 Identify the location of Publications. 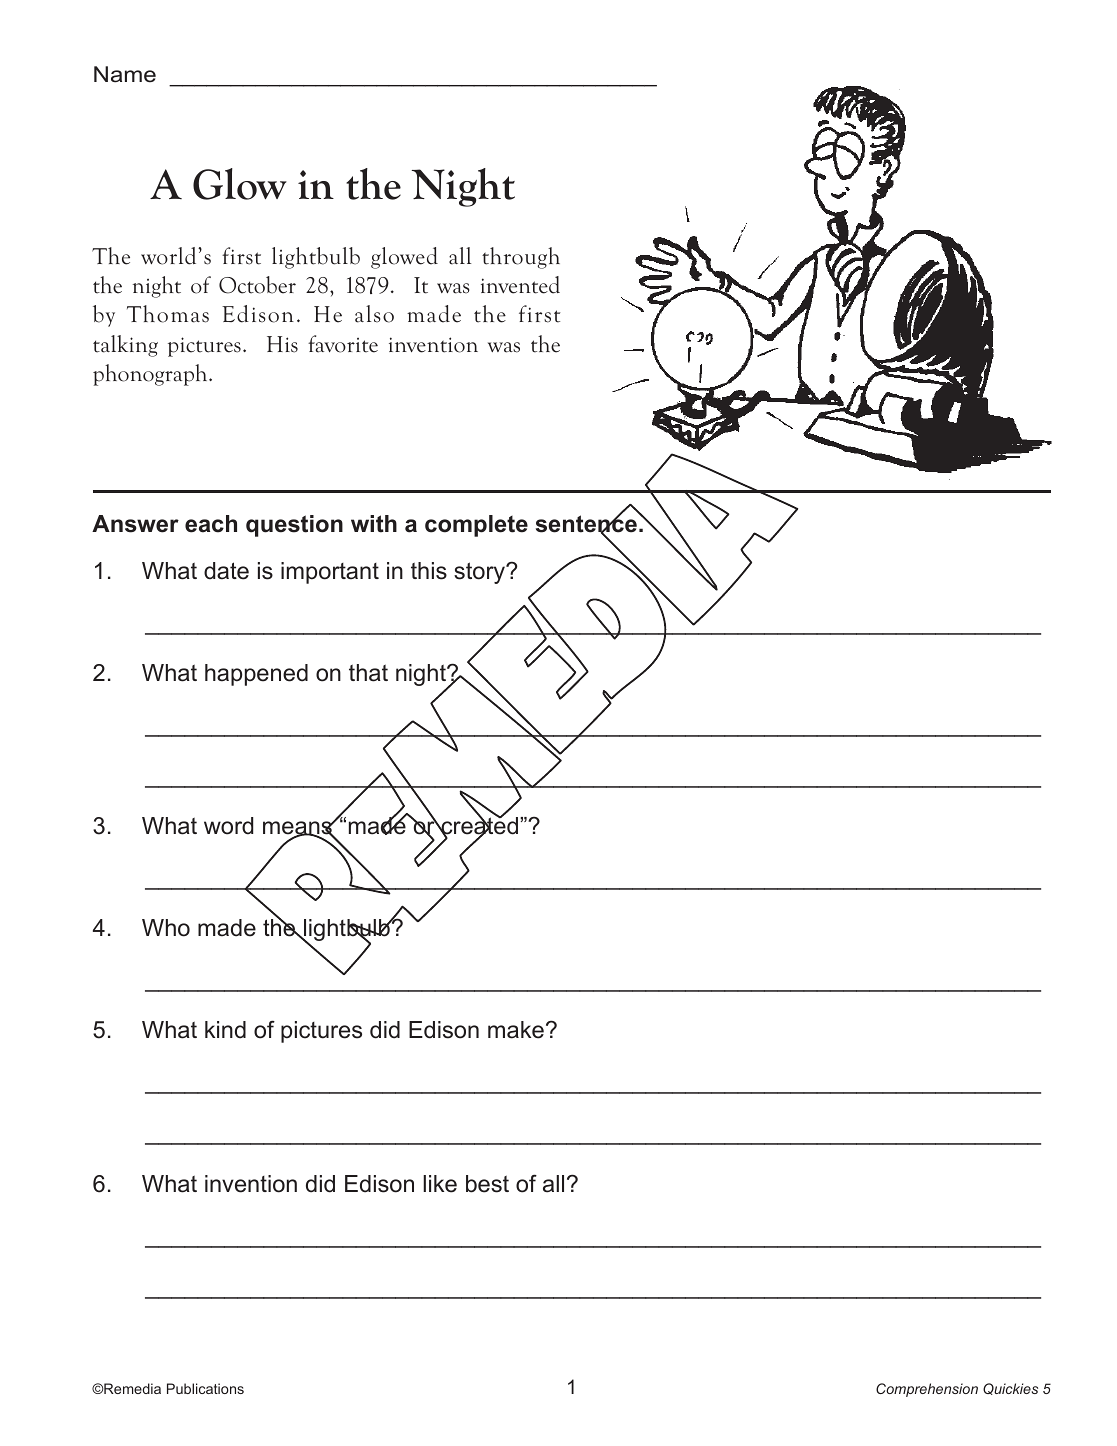
(205, 1388).
